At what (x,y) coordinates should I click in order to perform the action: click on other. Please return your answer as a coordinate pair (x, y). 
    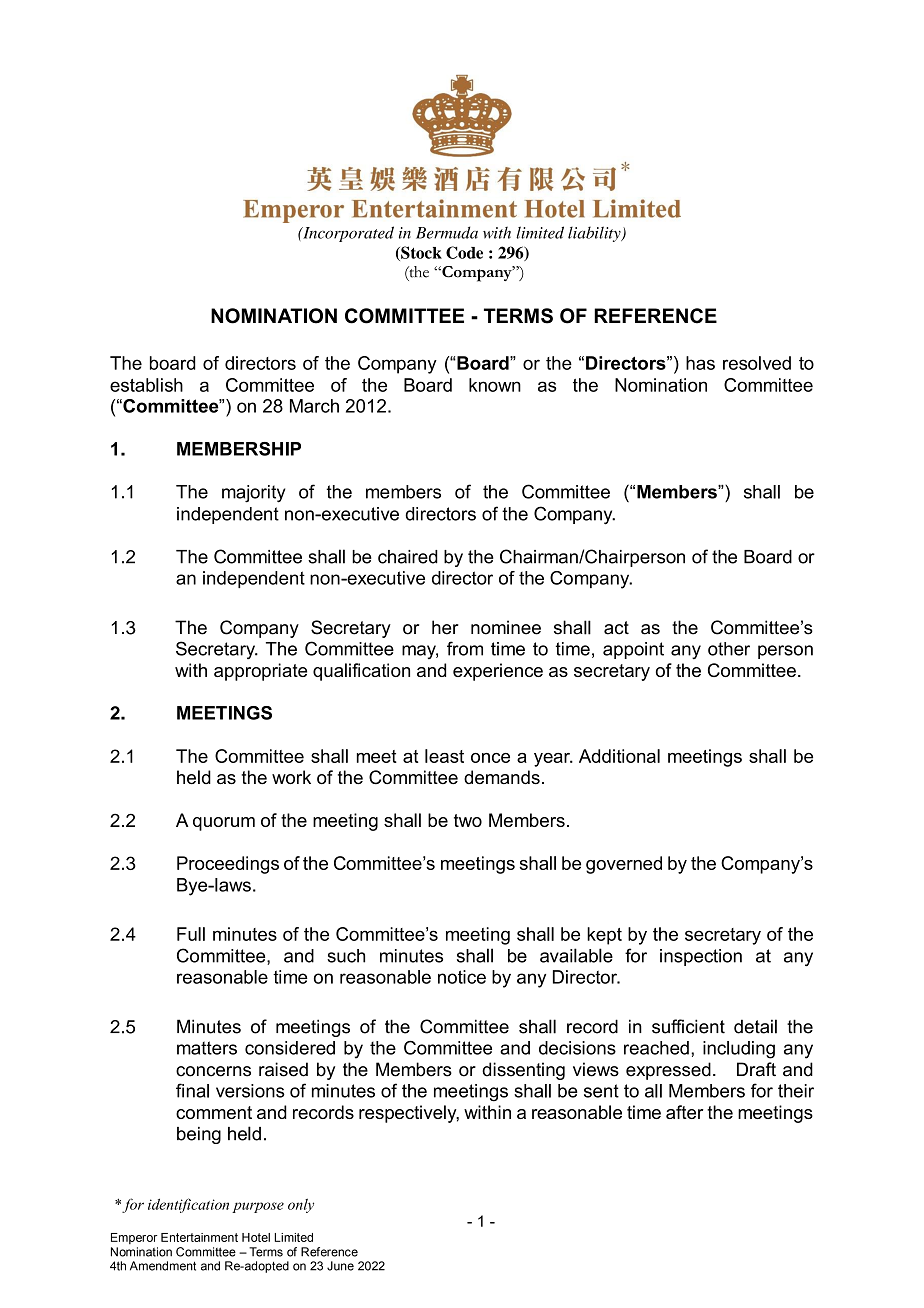
    Looking at the image, I should click on (729, 649).
